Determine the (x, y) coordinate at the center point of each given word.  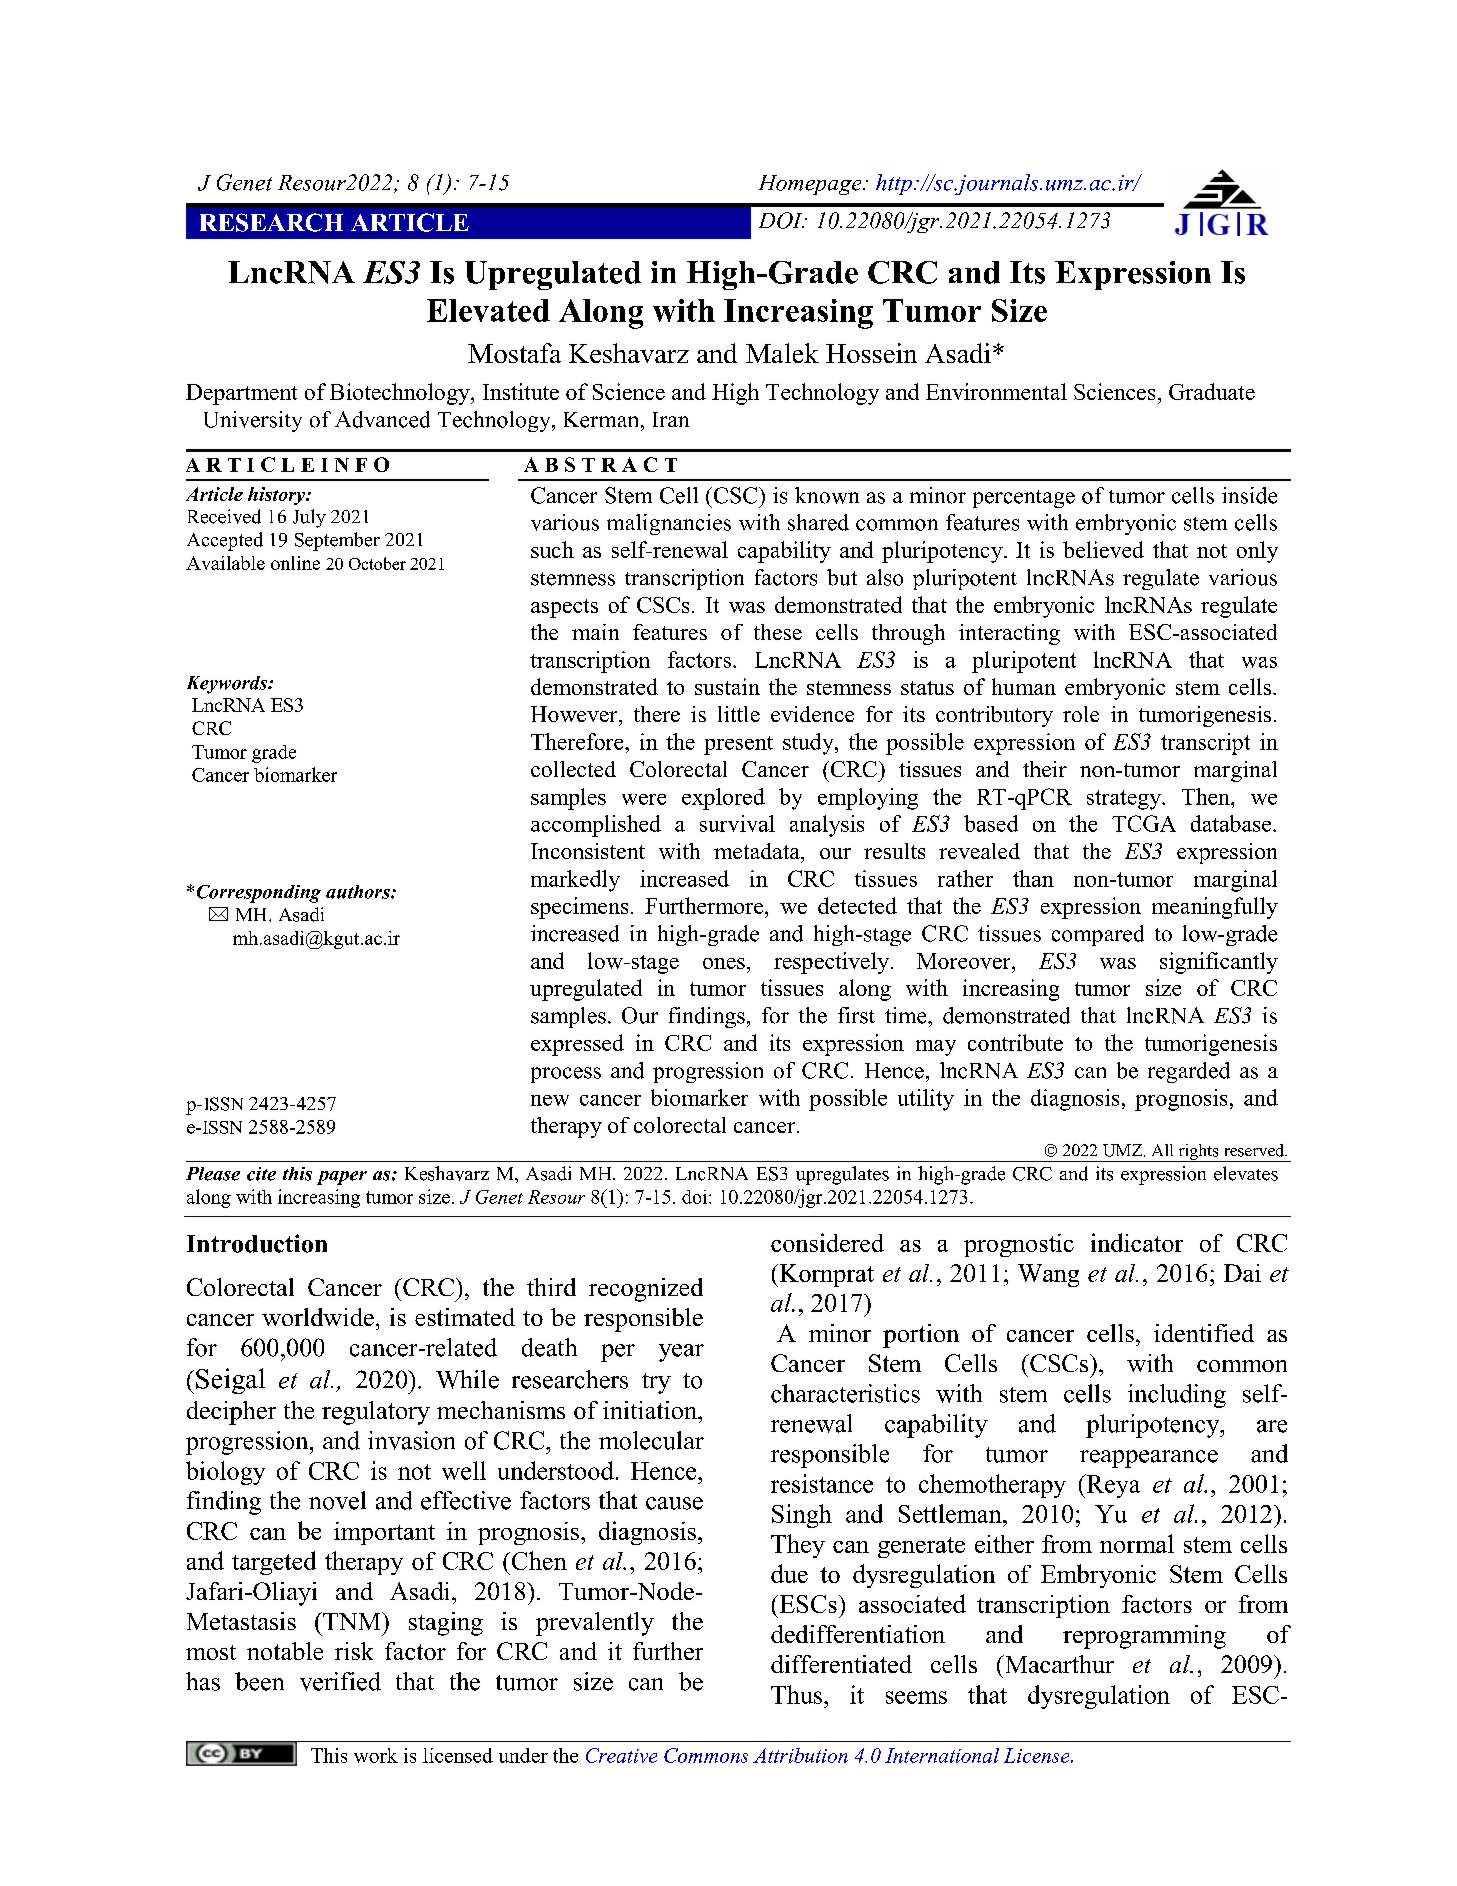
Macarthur (1058, 1664)
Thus (798, 1694)
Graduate (1212, 391)
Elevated (488, 310)
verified (340, 1681)
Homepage (811, 185)
